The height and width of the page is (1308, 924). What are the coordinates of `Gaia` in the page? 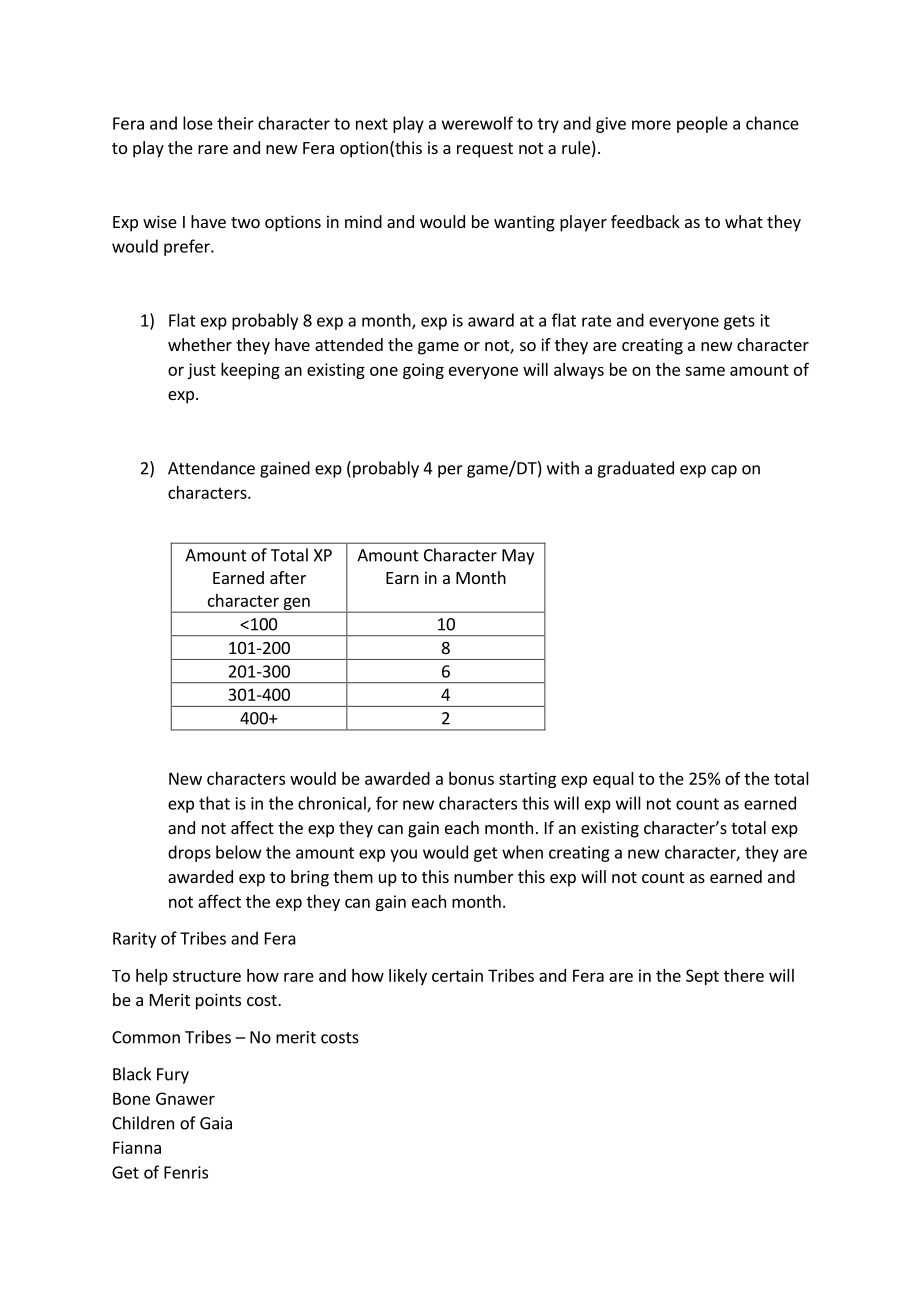 It's located at (216, 1123).
